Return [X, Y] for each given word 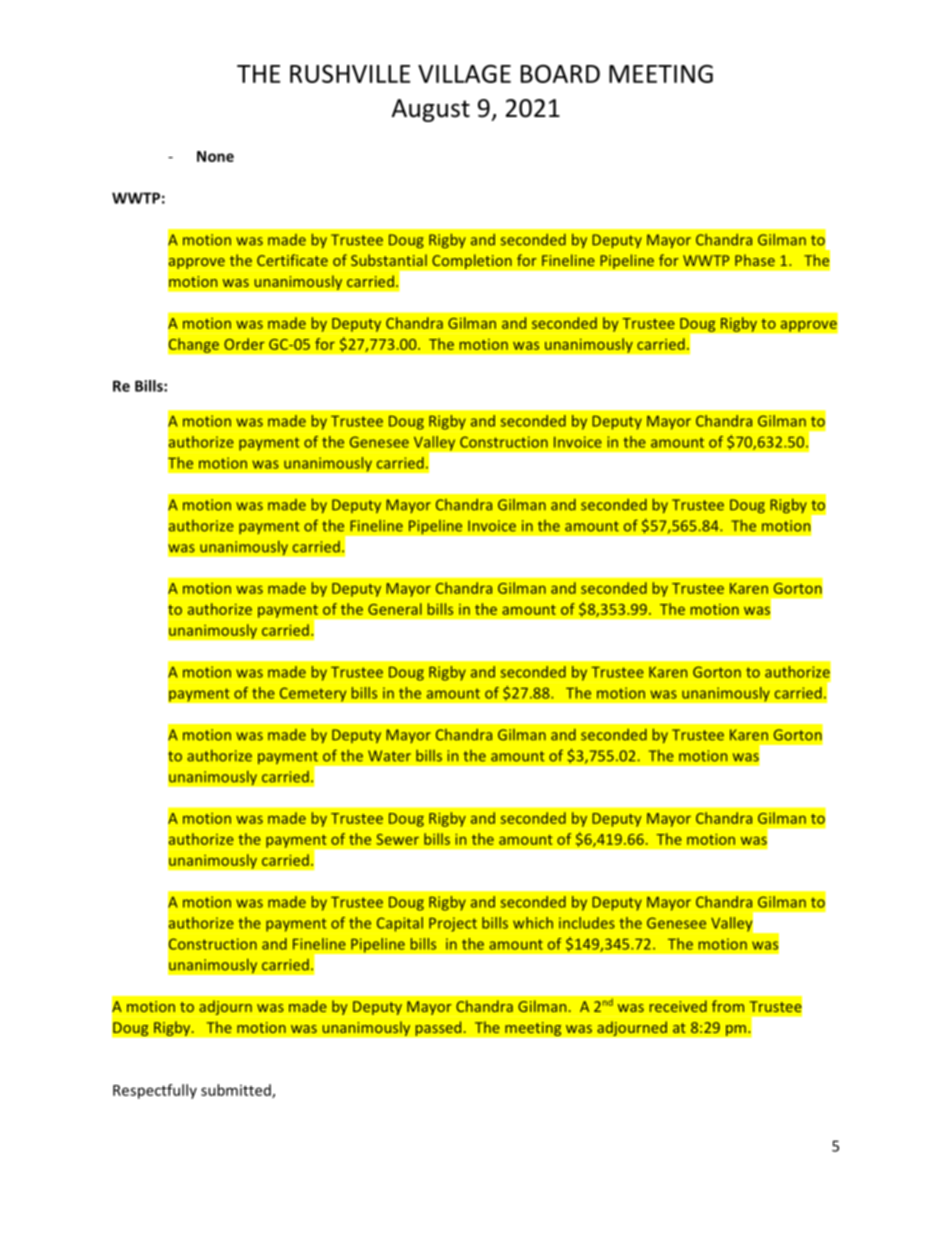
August [431, 110]
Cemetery [313, 694]
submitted [237, 1091]
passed [439, 1028]
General [395, 609]
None [215, 156]
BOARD [560, 74]
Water [389, 756]
